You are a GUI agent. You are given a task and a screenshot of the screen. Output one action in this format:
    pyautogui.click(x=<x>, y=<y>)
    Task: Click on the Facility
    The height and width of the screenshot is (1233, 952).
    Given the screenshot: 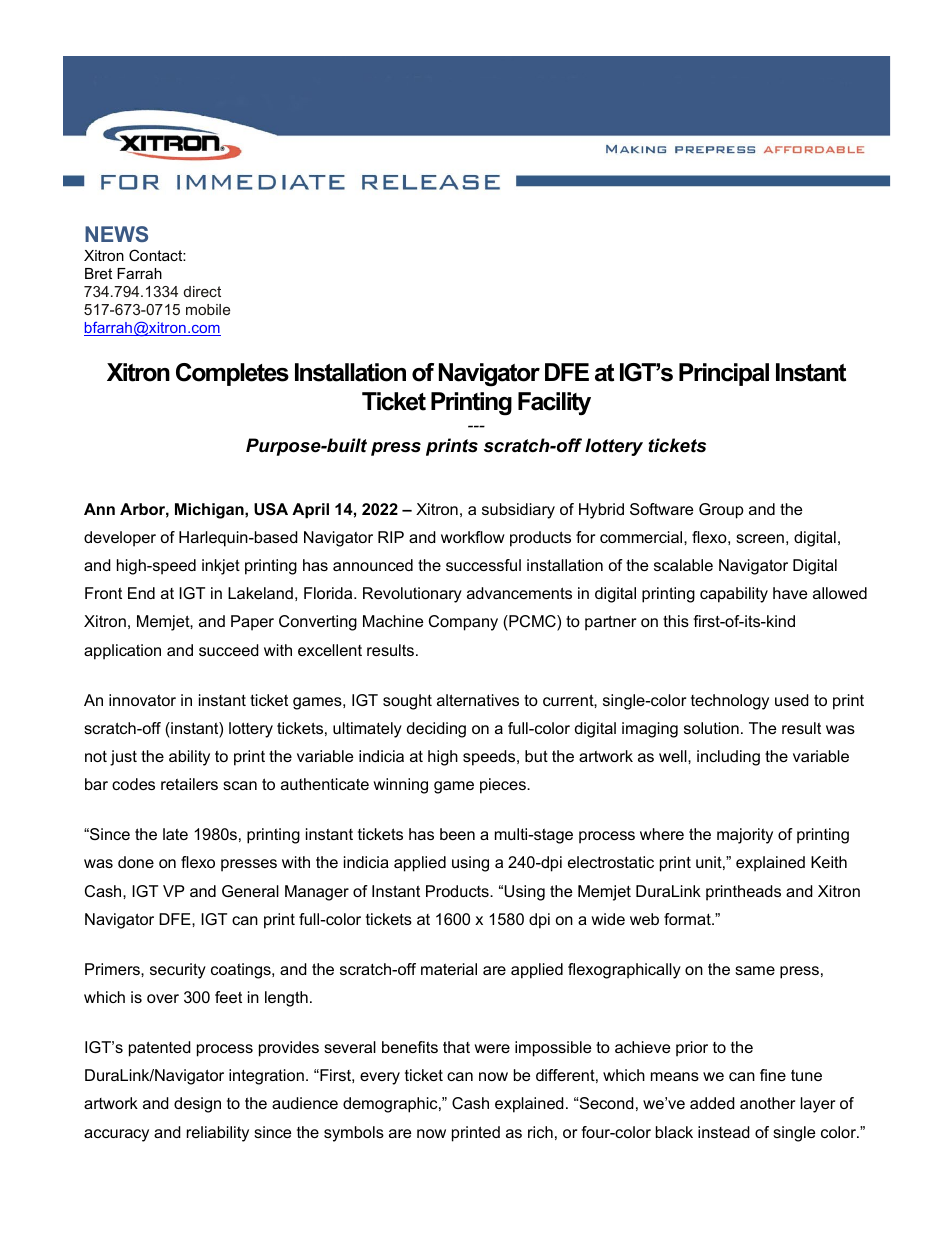 What is the action you would take?
    pyautogui.click(x=554, y=403)
